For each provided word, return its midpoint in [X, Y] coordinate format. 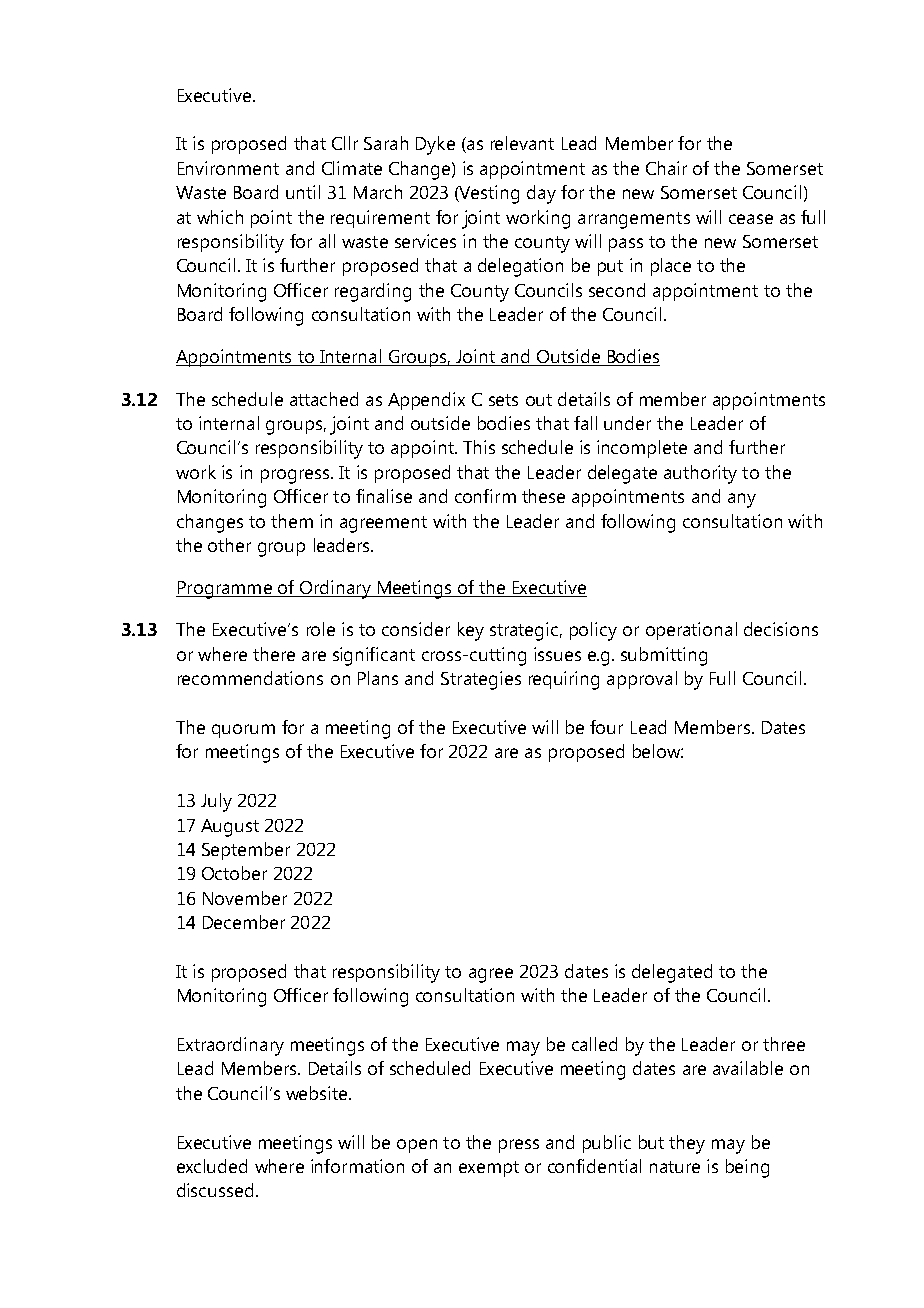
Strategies [481, 680]
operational [691, 631]
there [274, 654]
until [303, 192]
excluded [212, 1166]
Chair [666, 168]
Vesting [488, 194]
